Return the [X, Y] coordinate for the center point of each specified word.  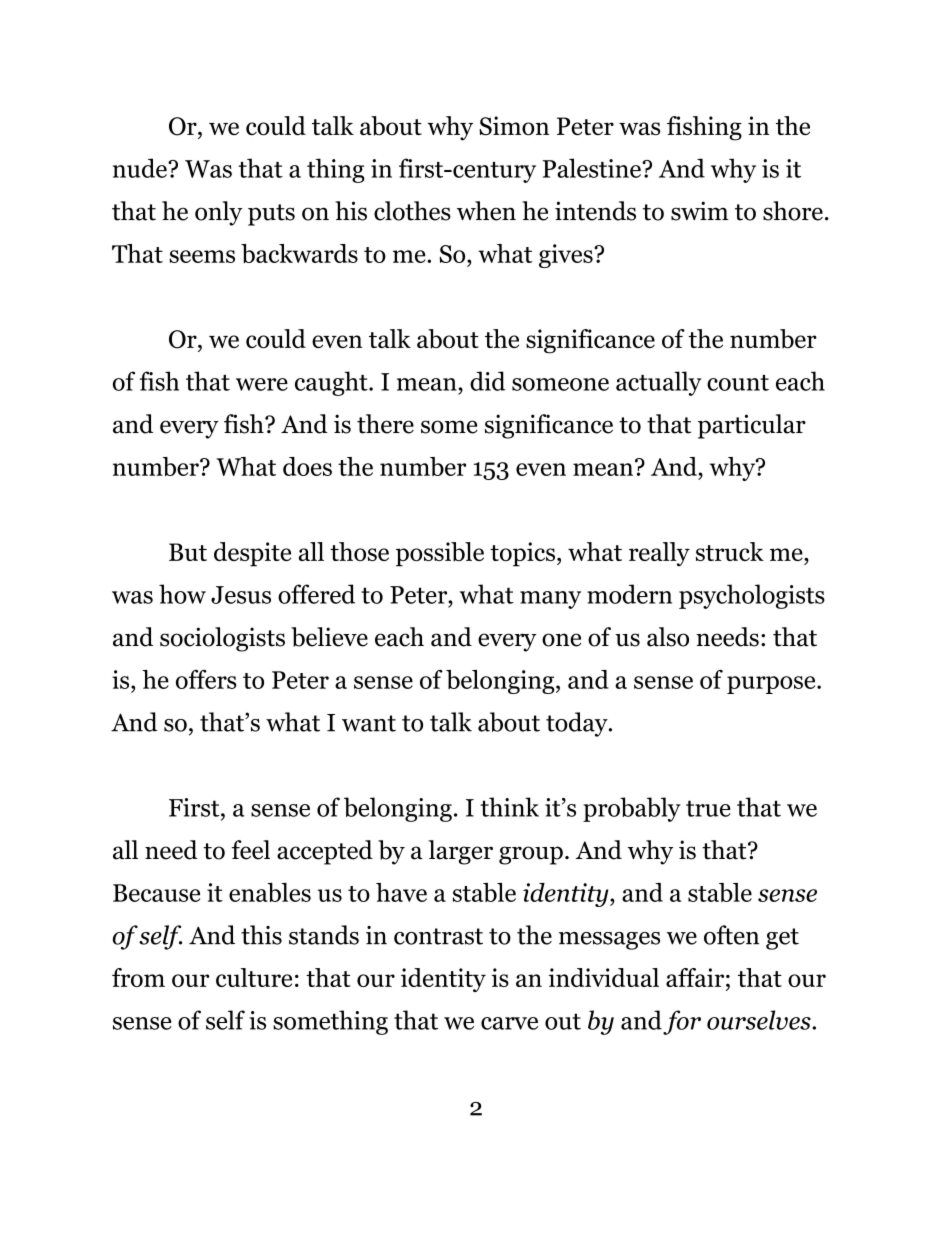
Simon [514, 126]
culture [254, 977]
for [682, 1022]
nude [141, 168]
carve [509, 1023]
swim [700, 211]
